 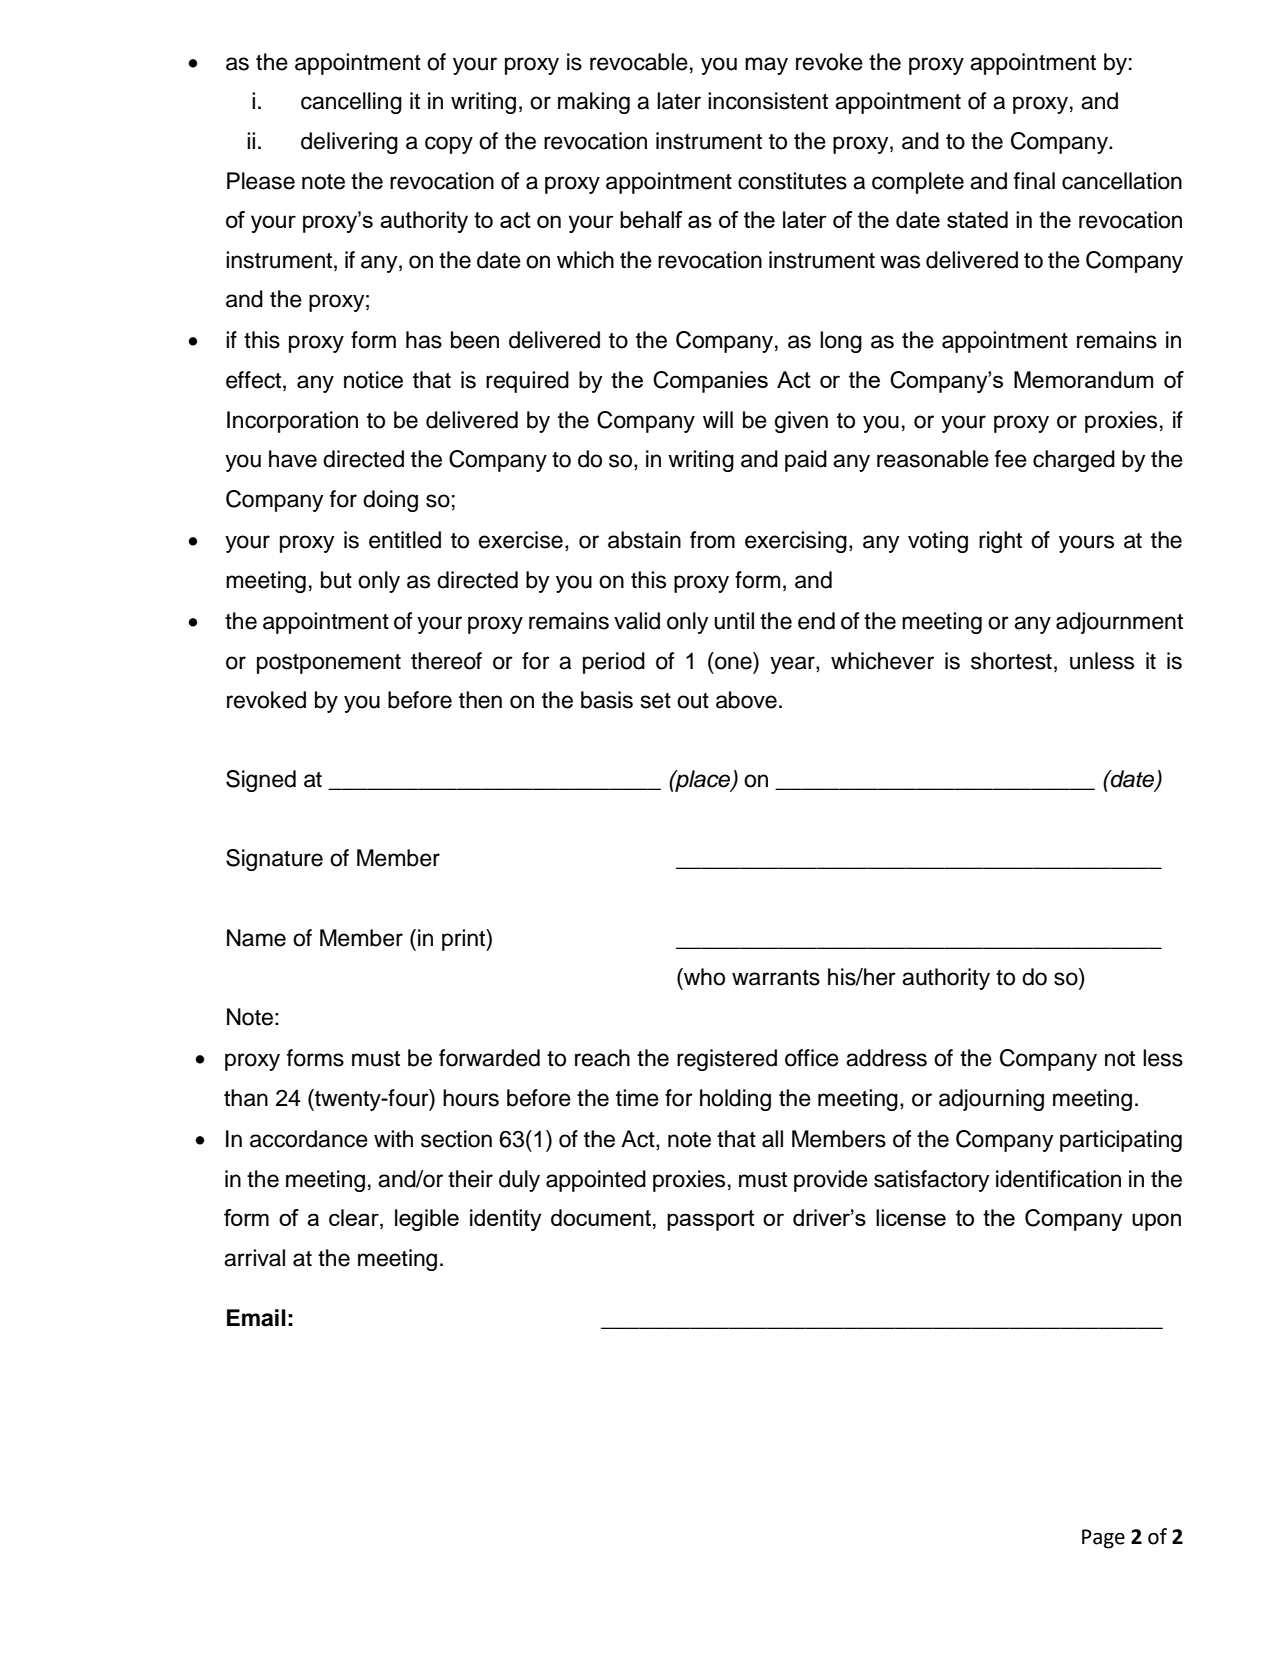 I want to click on inconsistent, so click(x=768, y=101).
